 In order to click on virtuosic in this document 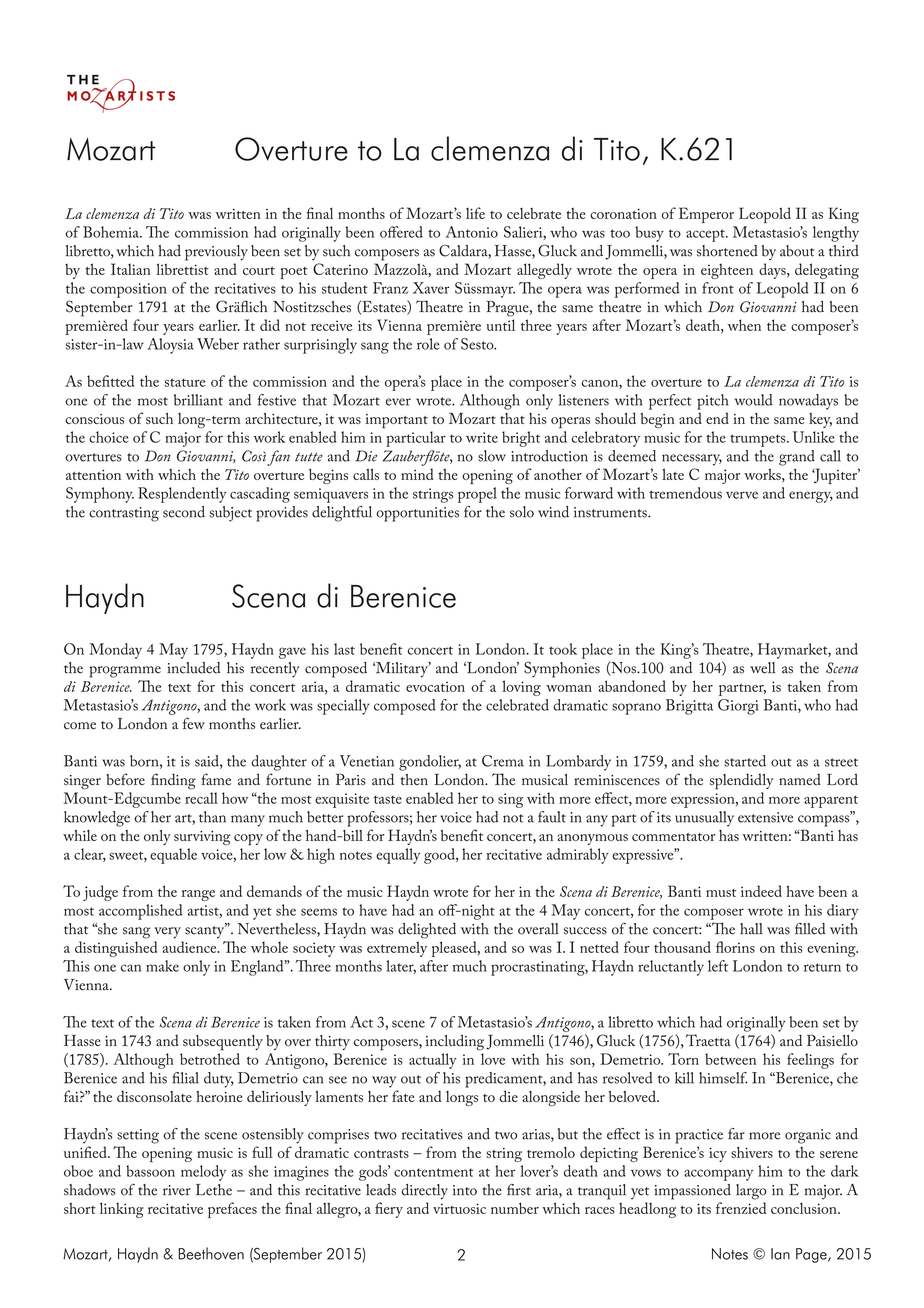, I will do `click(459, 1208)`.
